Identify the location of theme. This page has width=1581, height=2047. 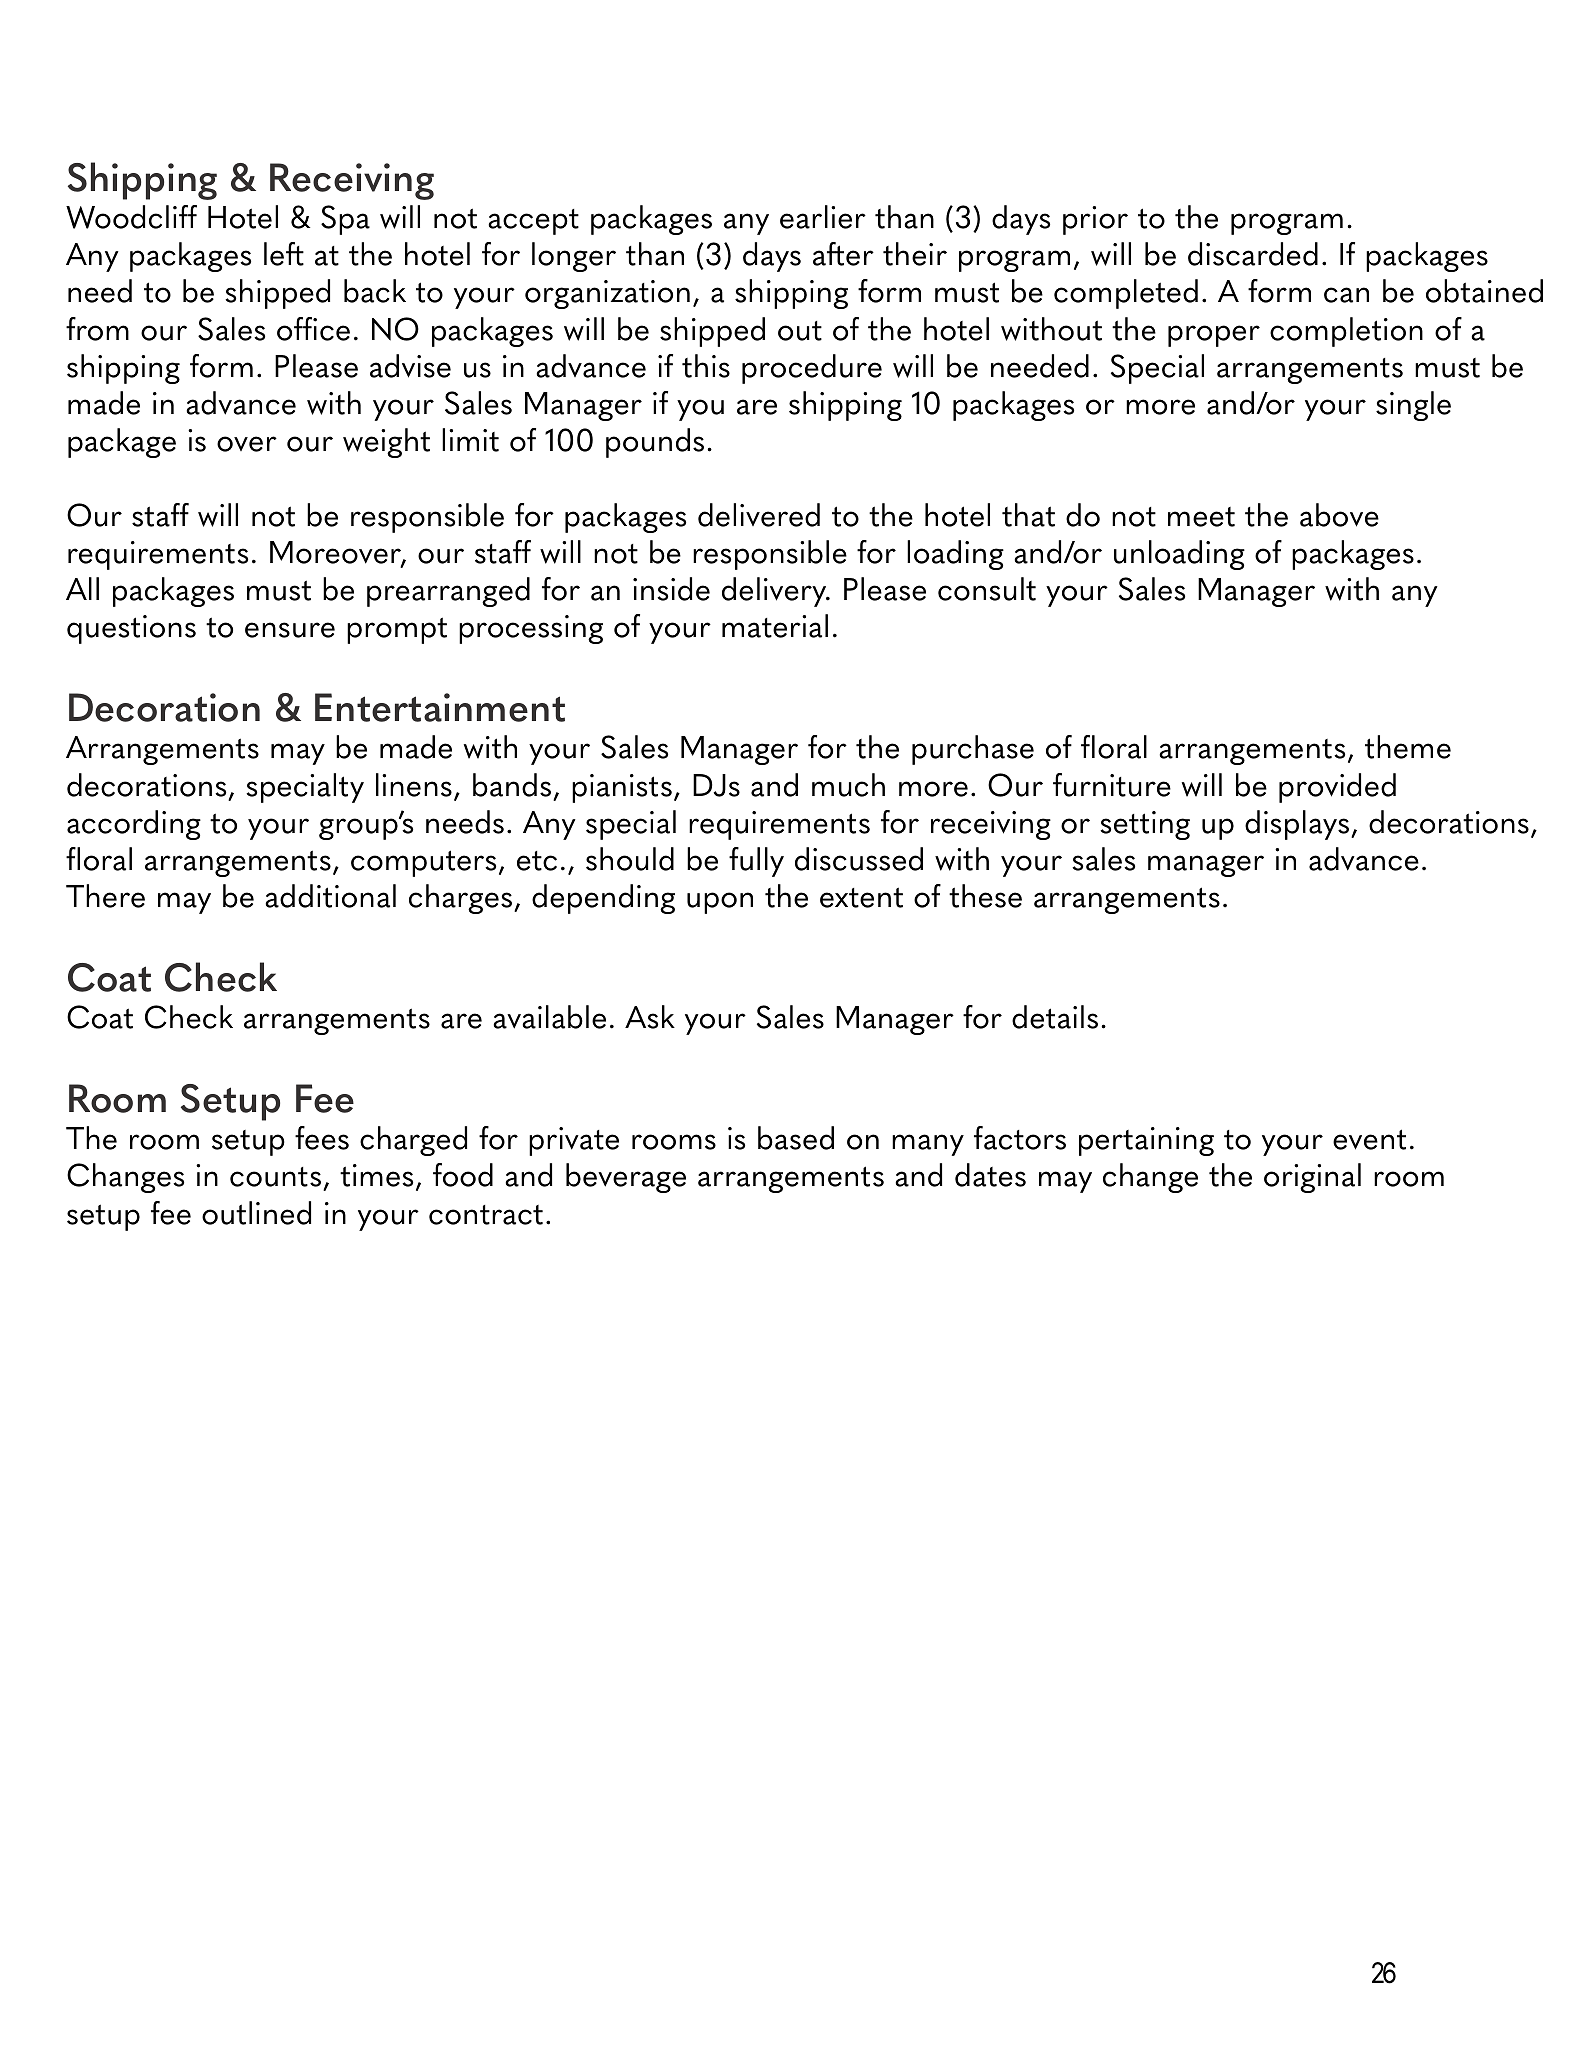
(1408, 747).
